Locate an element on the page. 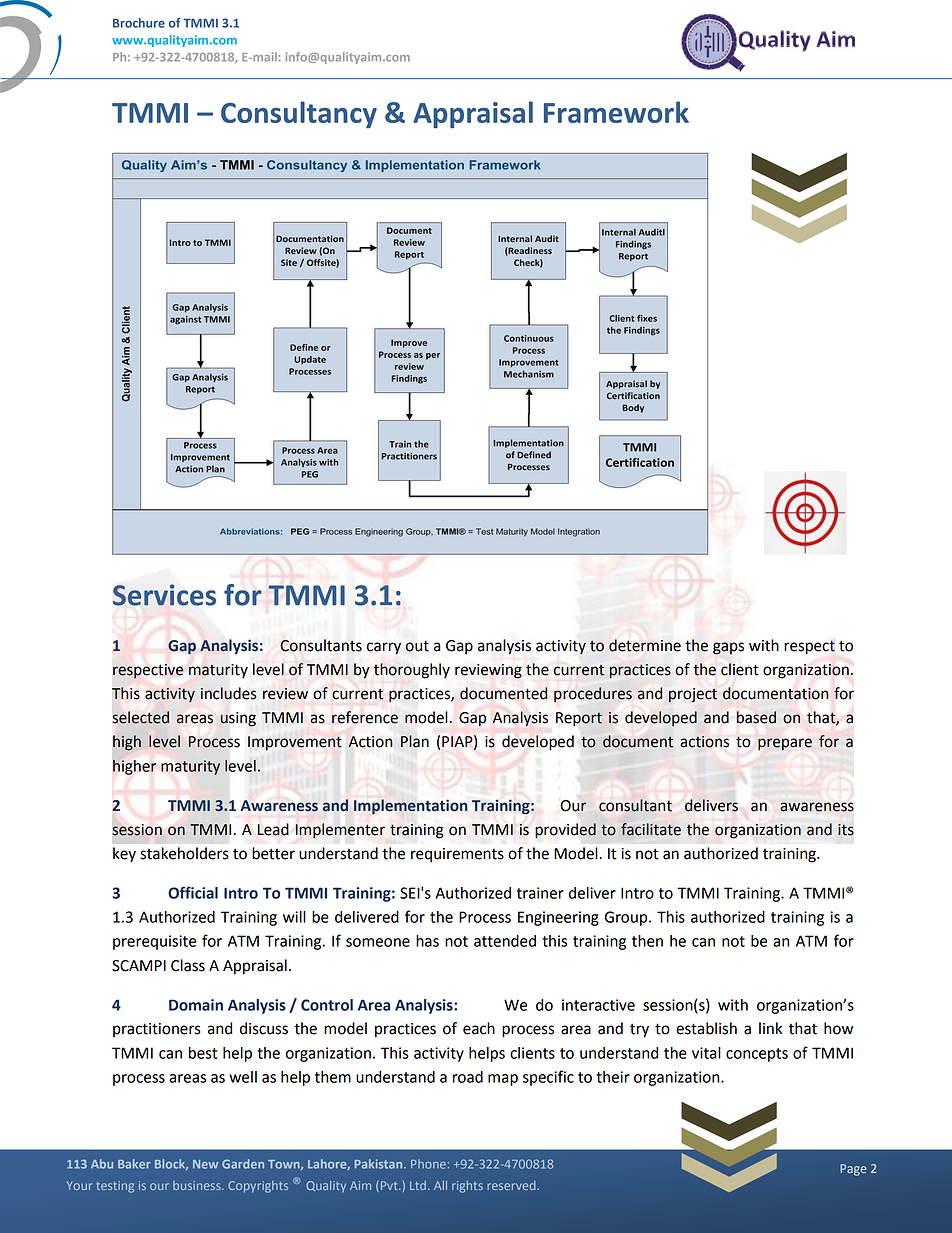 Image resolution: width=952 pixels, height=1233 pixels. carry is located at coordinates (384, 648).
